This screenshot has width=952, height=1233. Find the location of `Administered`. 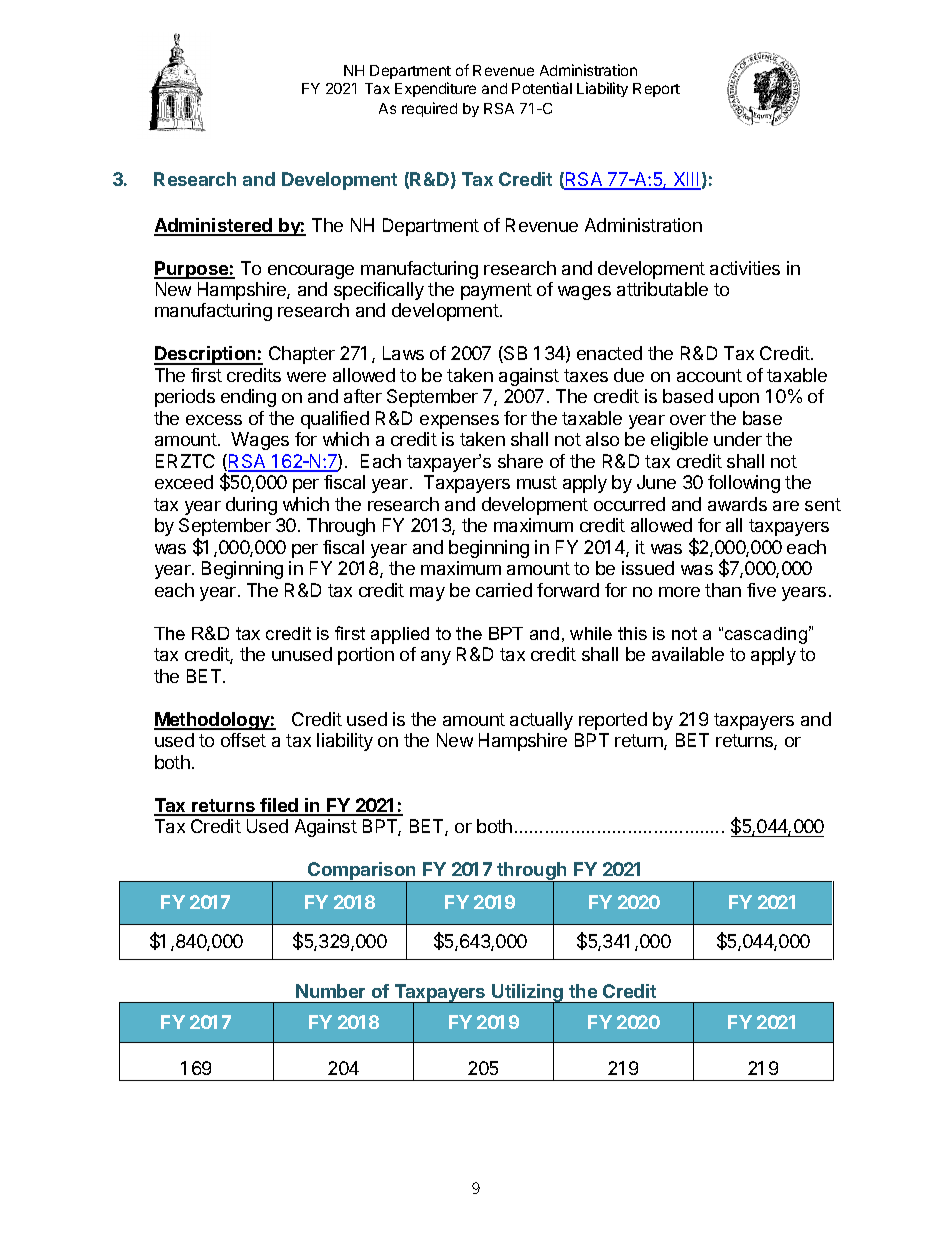

Administered is located at coordinates (214, 226).
